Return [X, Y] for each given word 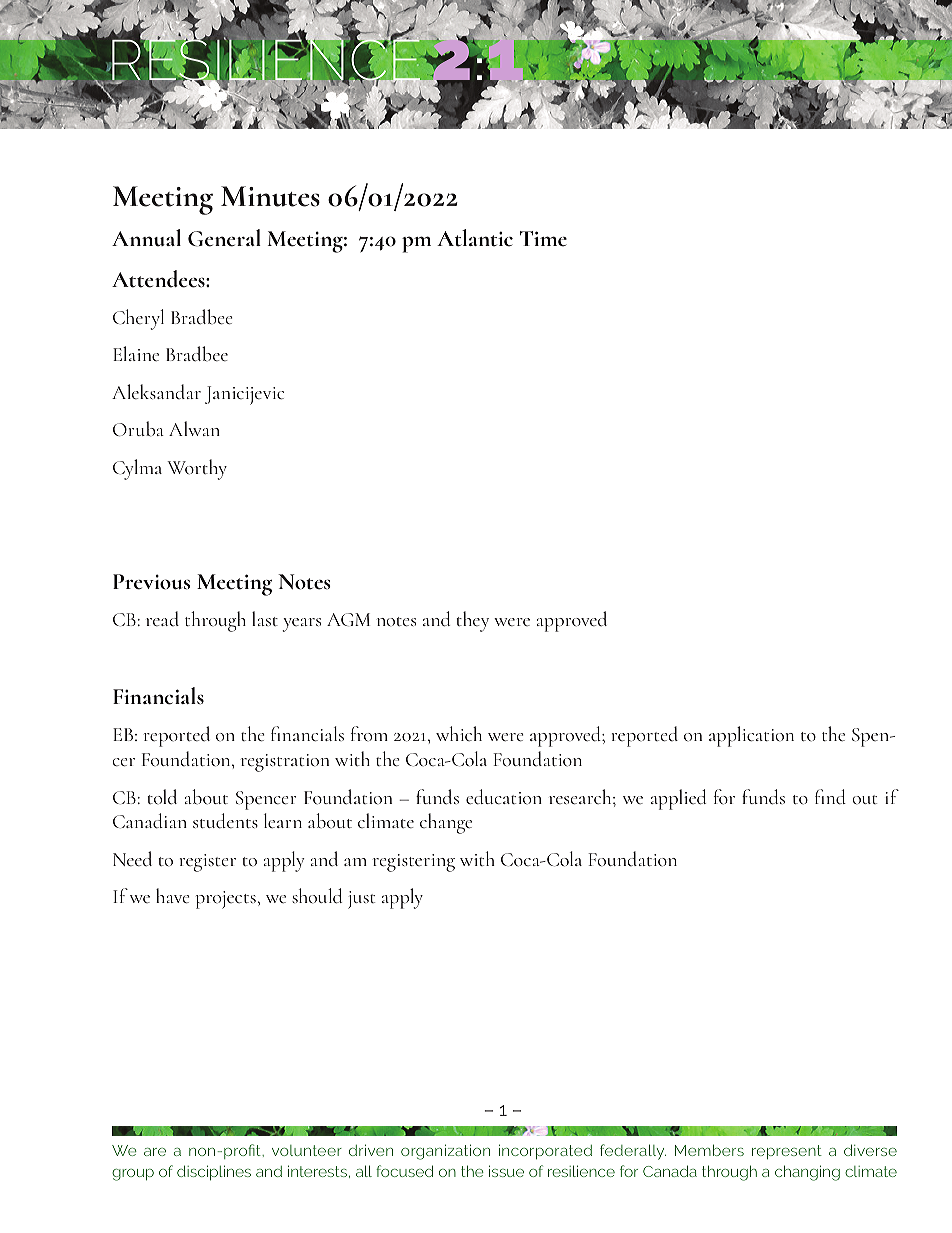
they [472, 621]
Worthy [197, 469]
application [751, 736]
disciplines [214, 1172]
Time [543, 239]
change [446, 823]
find [830, 797]
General [224, 238]
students [225, 821]
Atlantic [475, 238]
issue [506, 1171]
